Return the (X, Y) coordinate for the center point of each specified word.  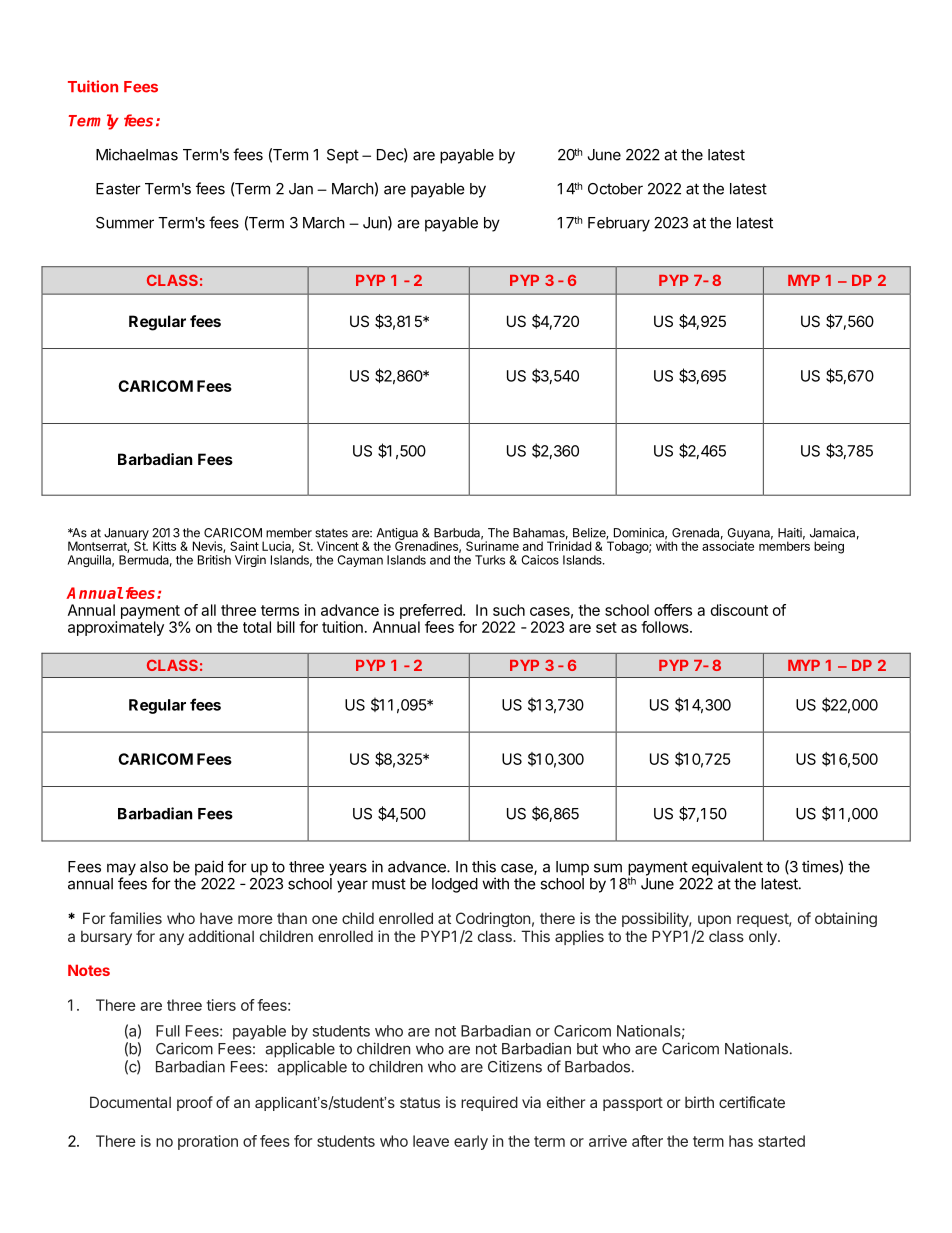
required (489, 1103)
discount (739, 610)
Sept (343, 156)
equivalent (727, 868)
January (126, 535)
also (154, 867)
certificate (752, 1102)
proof (195, 1103)
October (615, 189)
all (208, 610)
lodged (455, 885)
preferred (432, 611)
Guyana (750, 535)
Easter (118, 189)
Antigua (396, 535)
